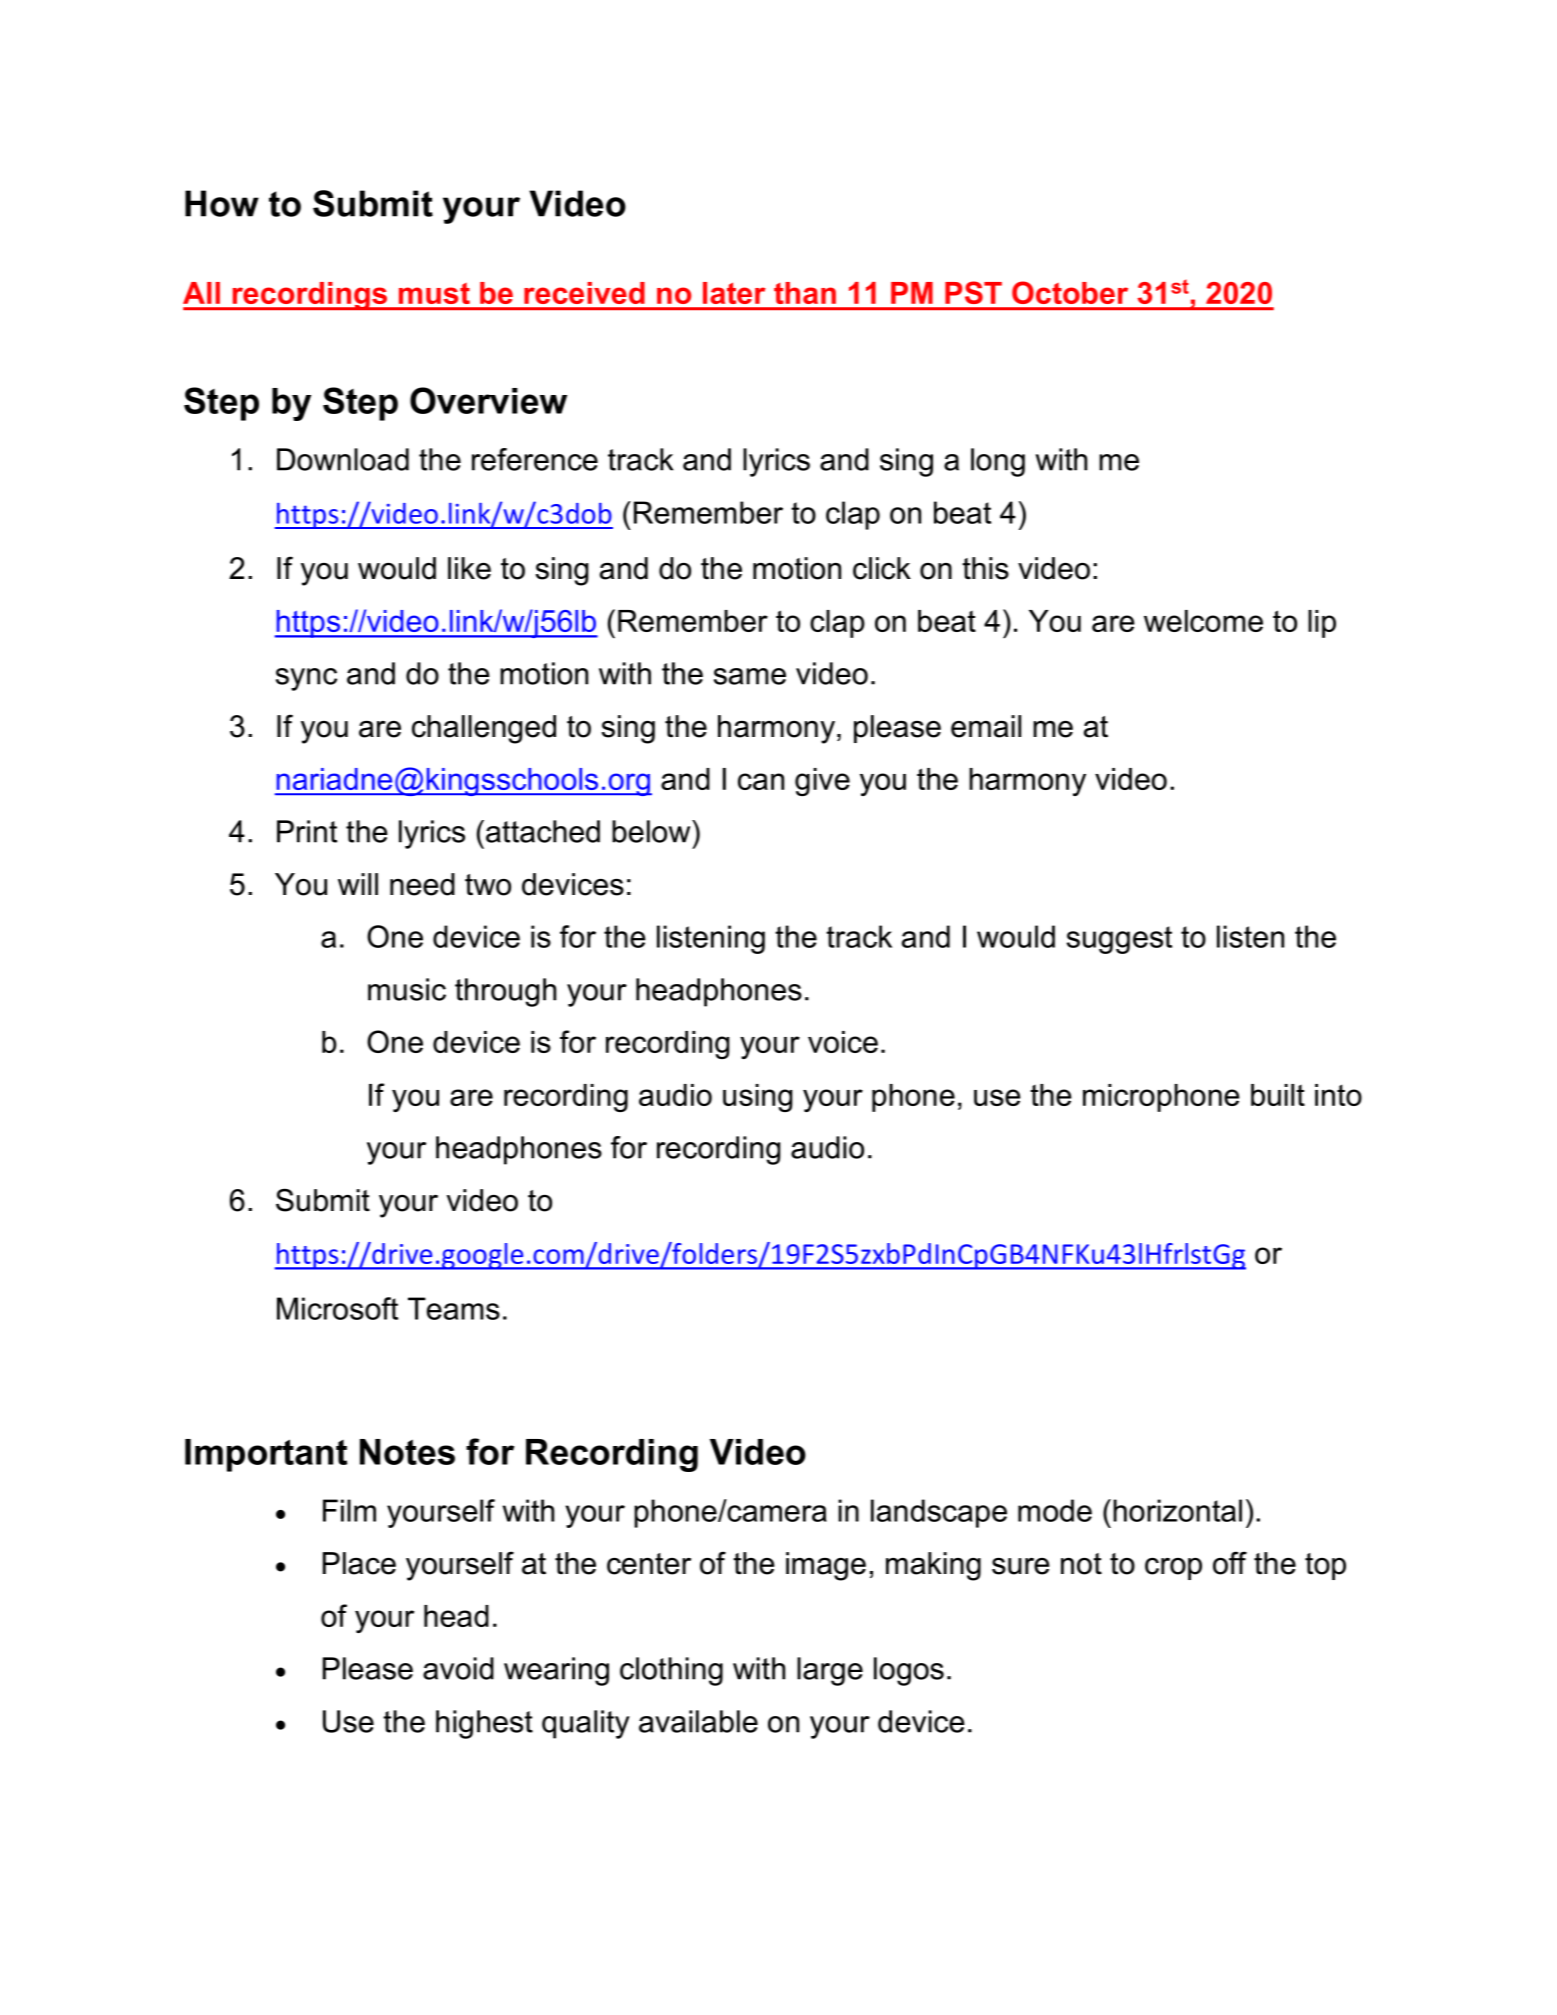 The width and height of the screenshot is (1557, 2015). What do you see at coordinates (407, 989) in the screenshot?
I see `music` at bounding box center [407, 989].
